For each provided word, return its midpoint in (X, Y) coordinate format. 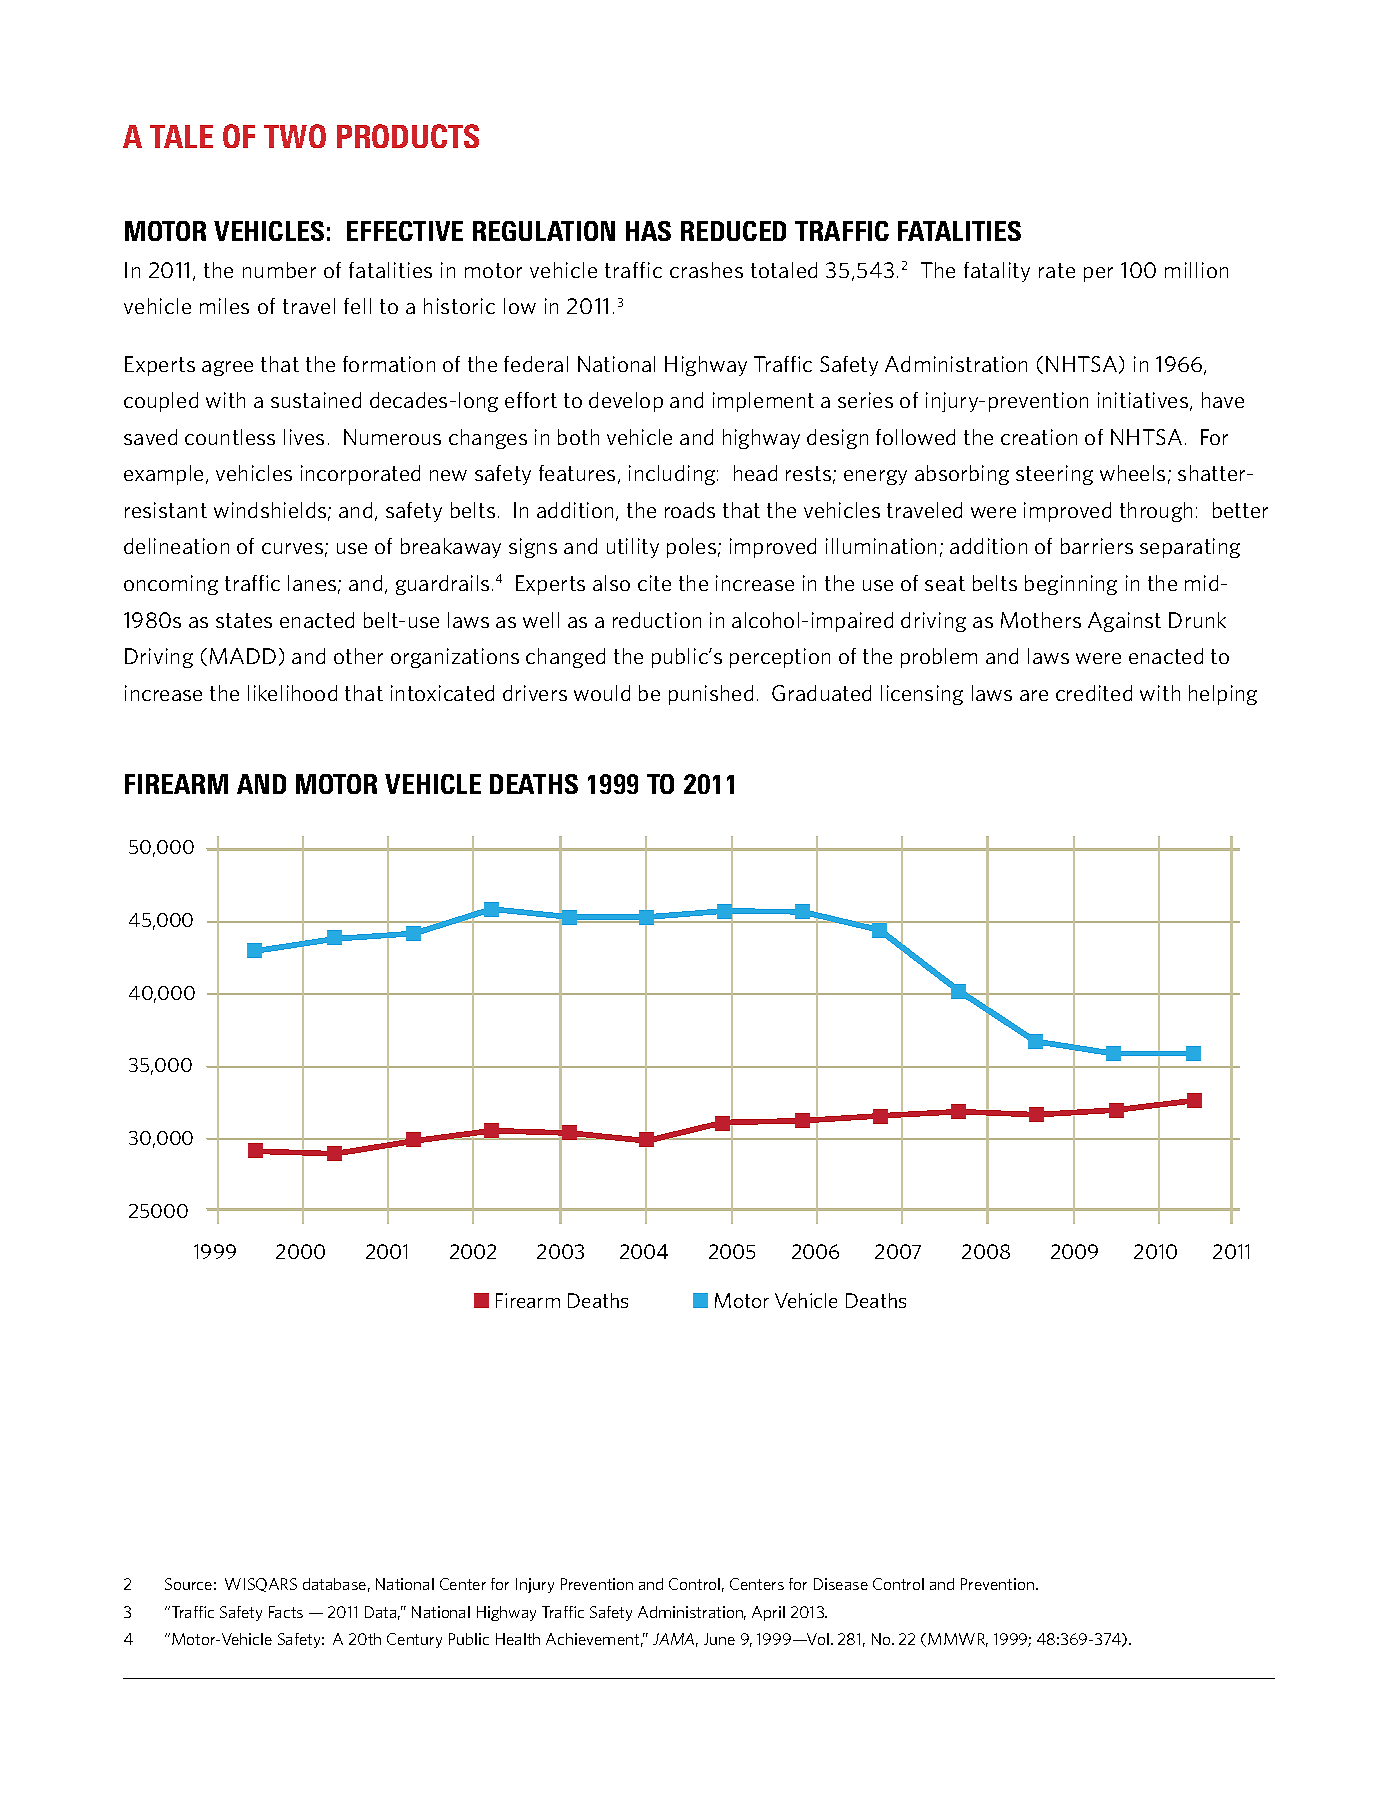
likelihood (292, 693)
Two (295, 136)
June (719, 1639)
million (1196, 270)
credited (1094, 693)
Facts (286, 1612)
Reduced (733, 231)
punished (711, 695)
